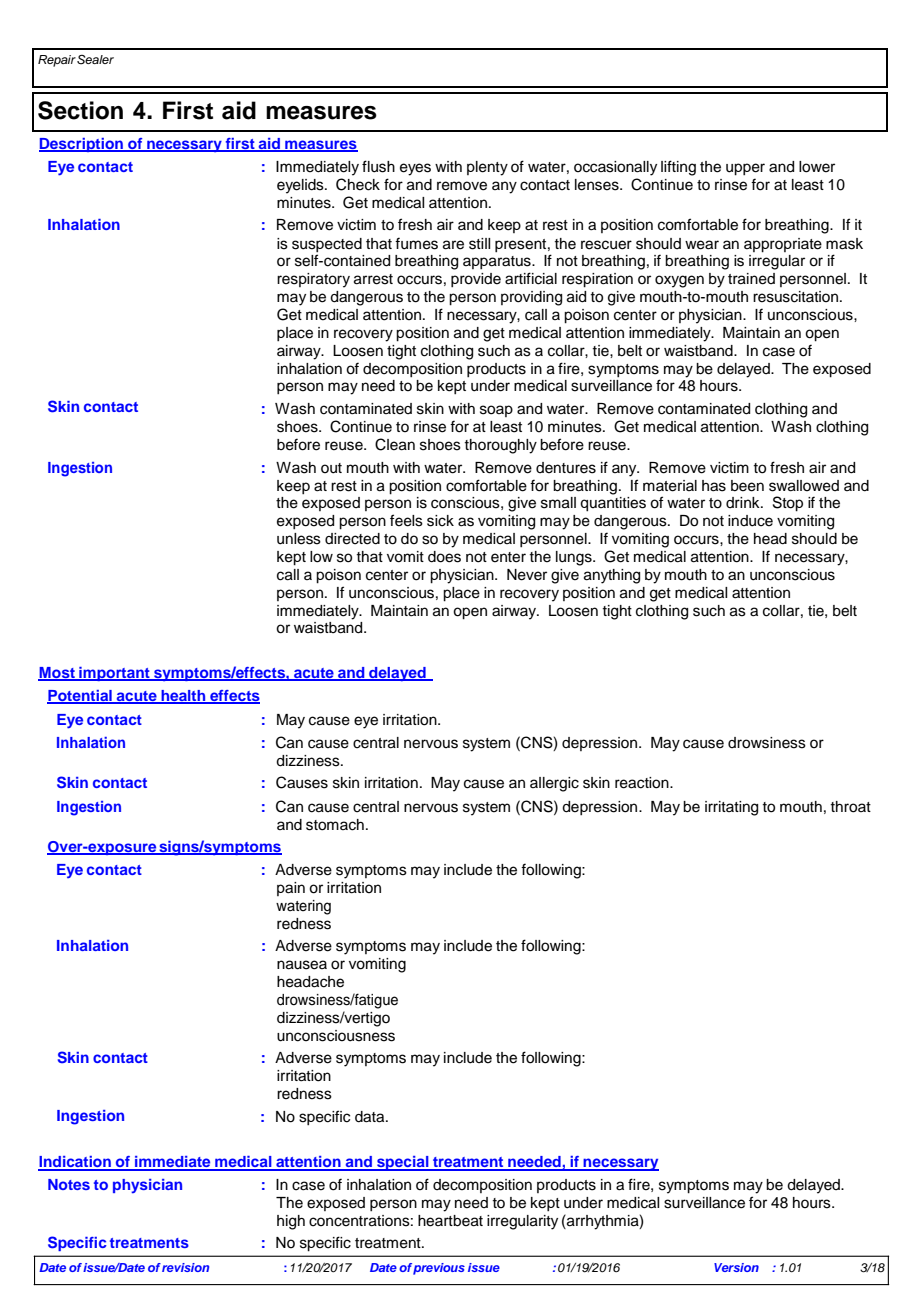 The image size is (924, 1309). What do you see at coordinates (185, 1267) in the screenshot?
I see `revision` at bounding box center [185, 1267].
